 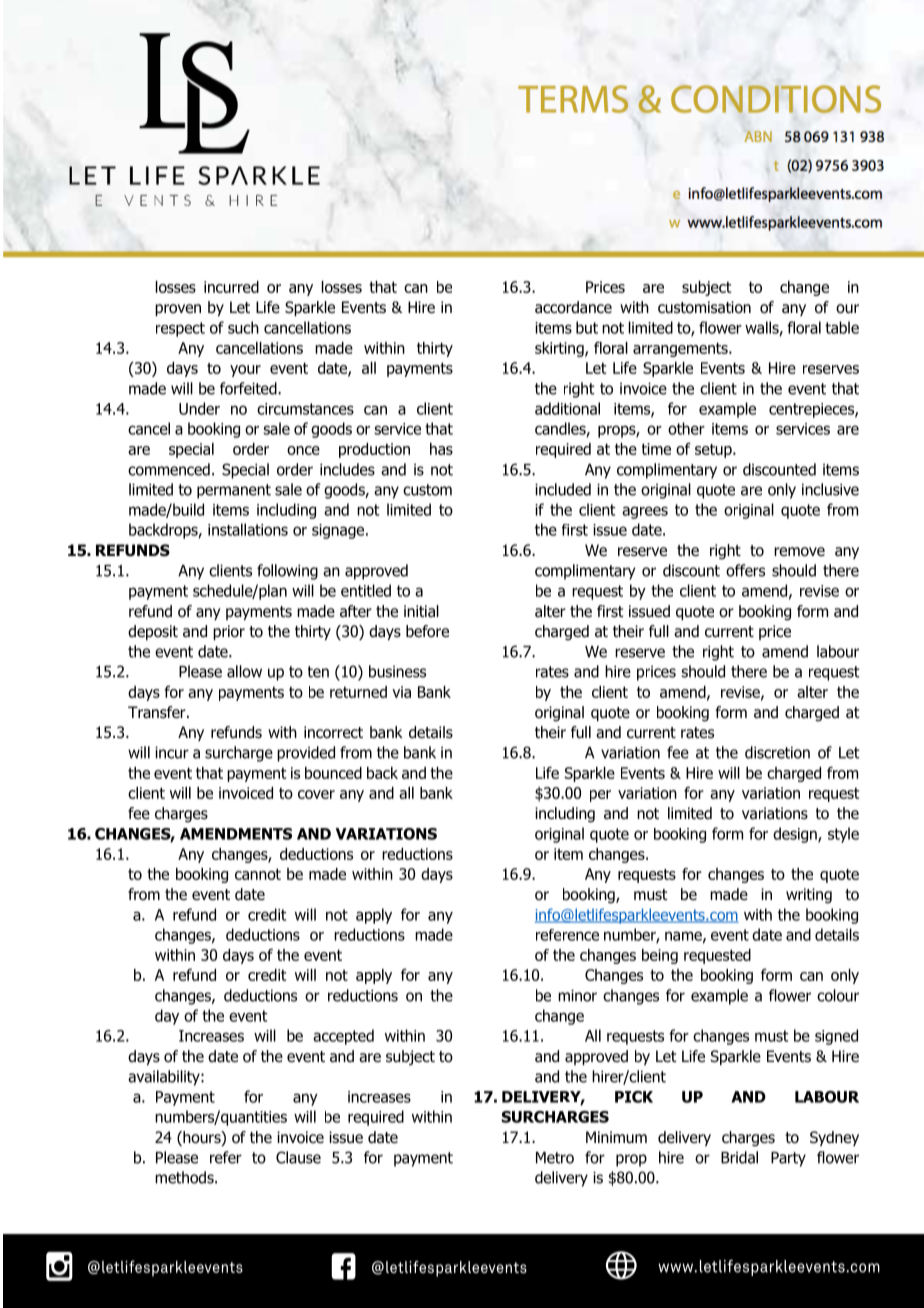 I want to click on such, so click(x=243, y=327).
